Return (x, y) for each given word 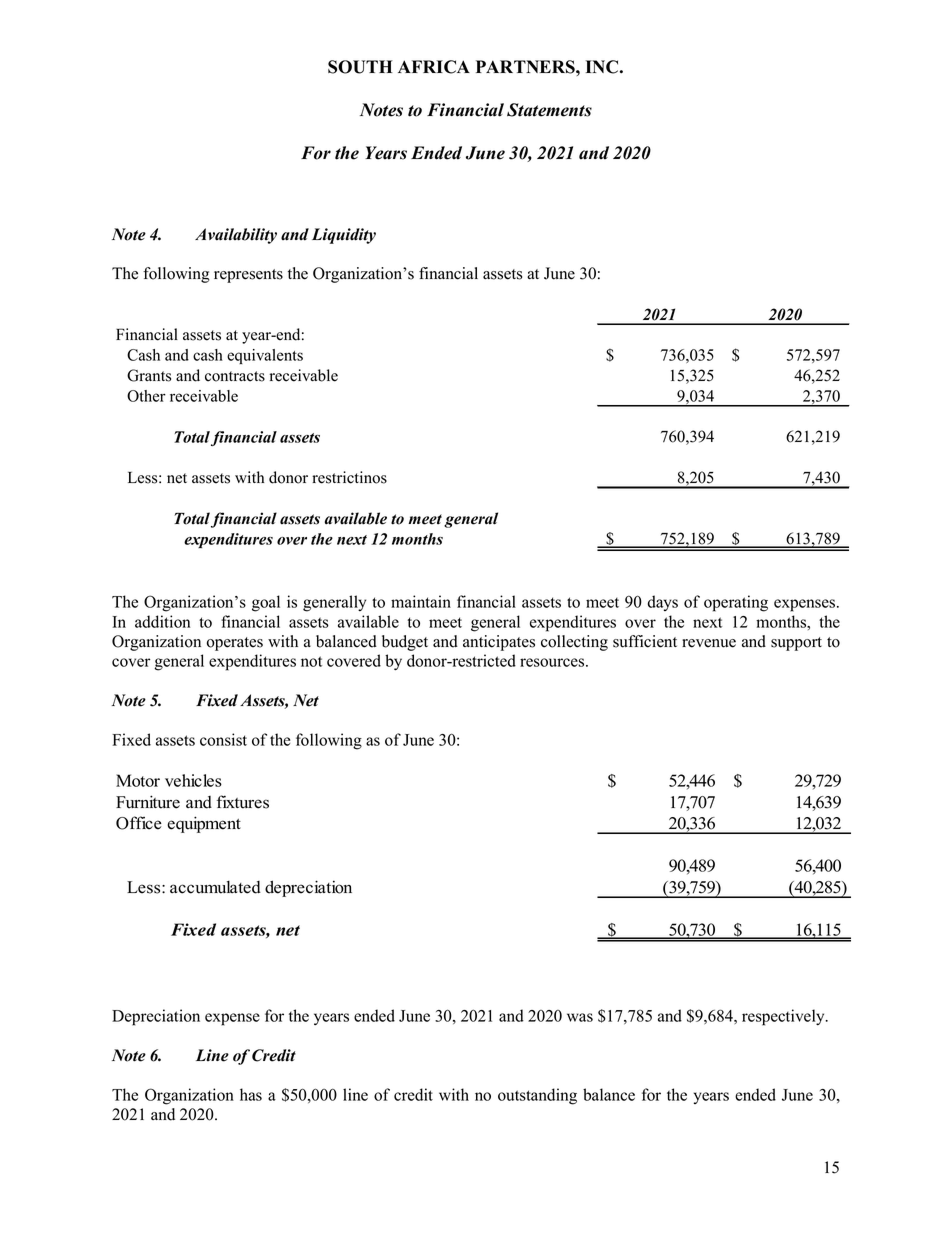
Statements (549, 110)
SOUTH (360, 67)
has (251, 1094)
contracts (235, 376)
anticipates (499, 643)
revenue (709, 643)
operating (736, 603)
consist (223, 739)
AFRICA (434, 67)
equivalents (265, 356)
